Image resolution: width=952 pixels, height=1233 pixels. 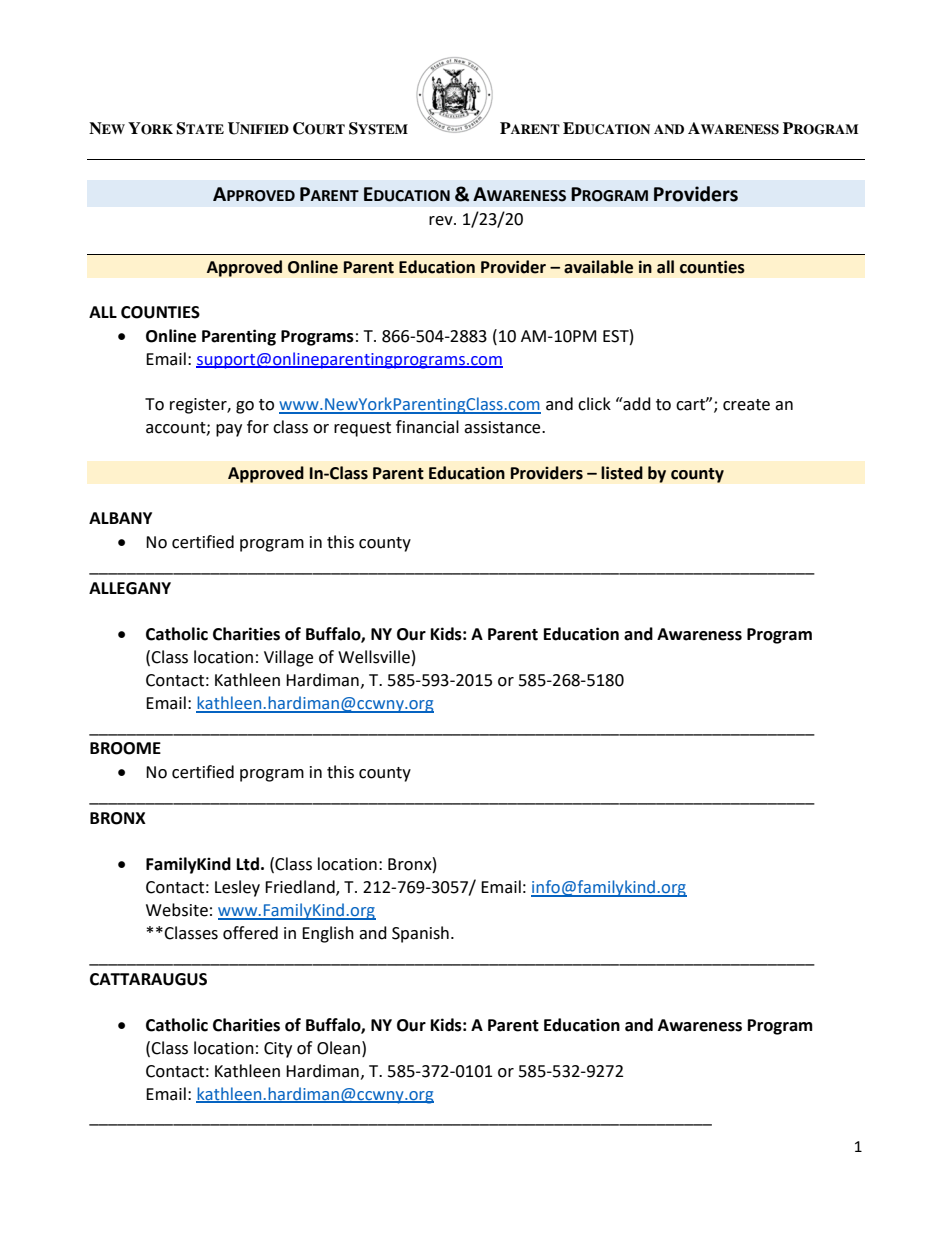 I want to click on rev, so click(x=442, y=221).
